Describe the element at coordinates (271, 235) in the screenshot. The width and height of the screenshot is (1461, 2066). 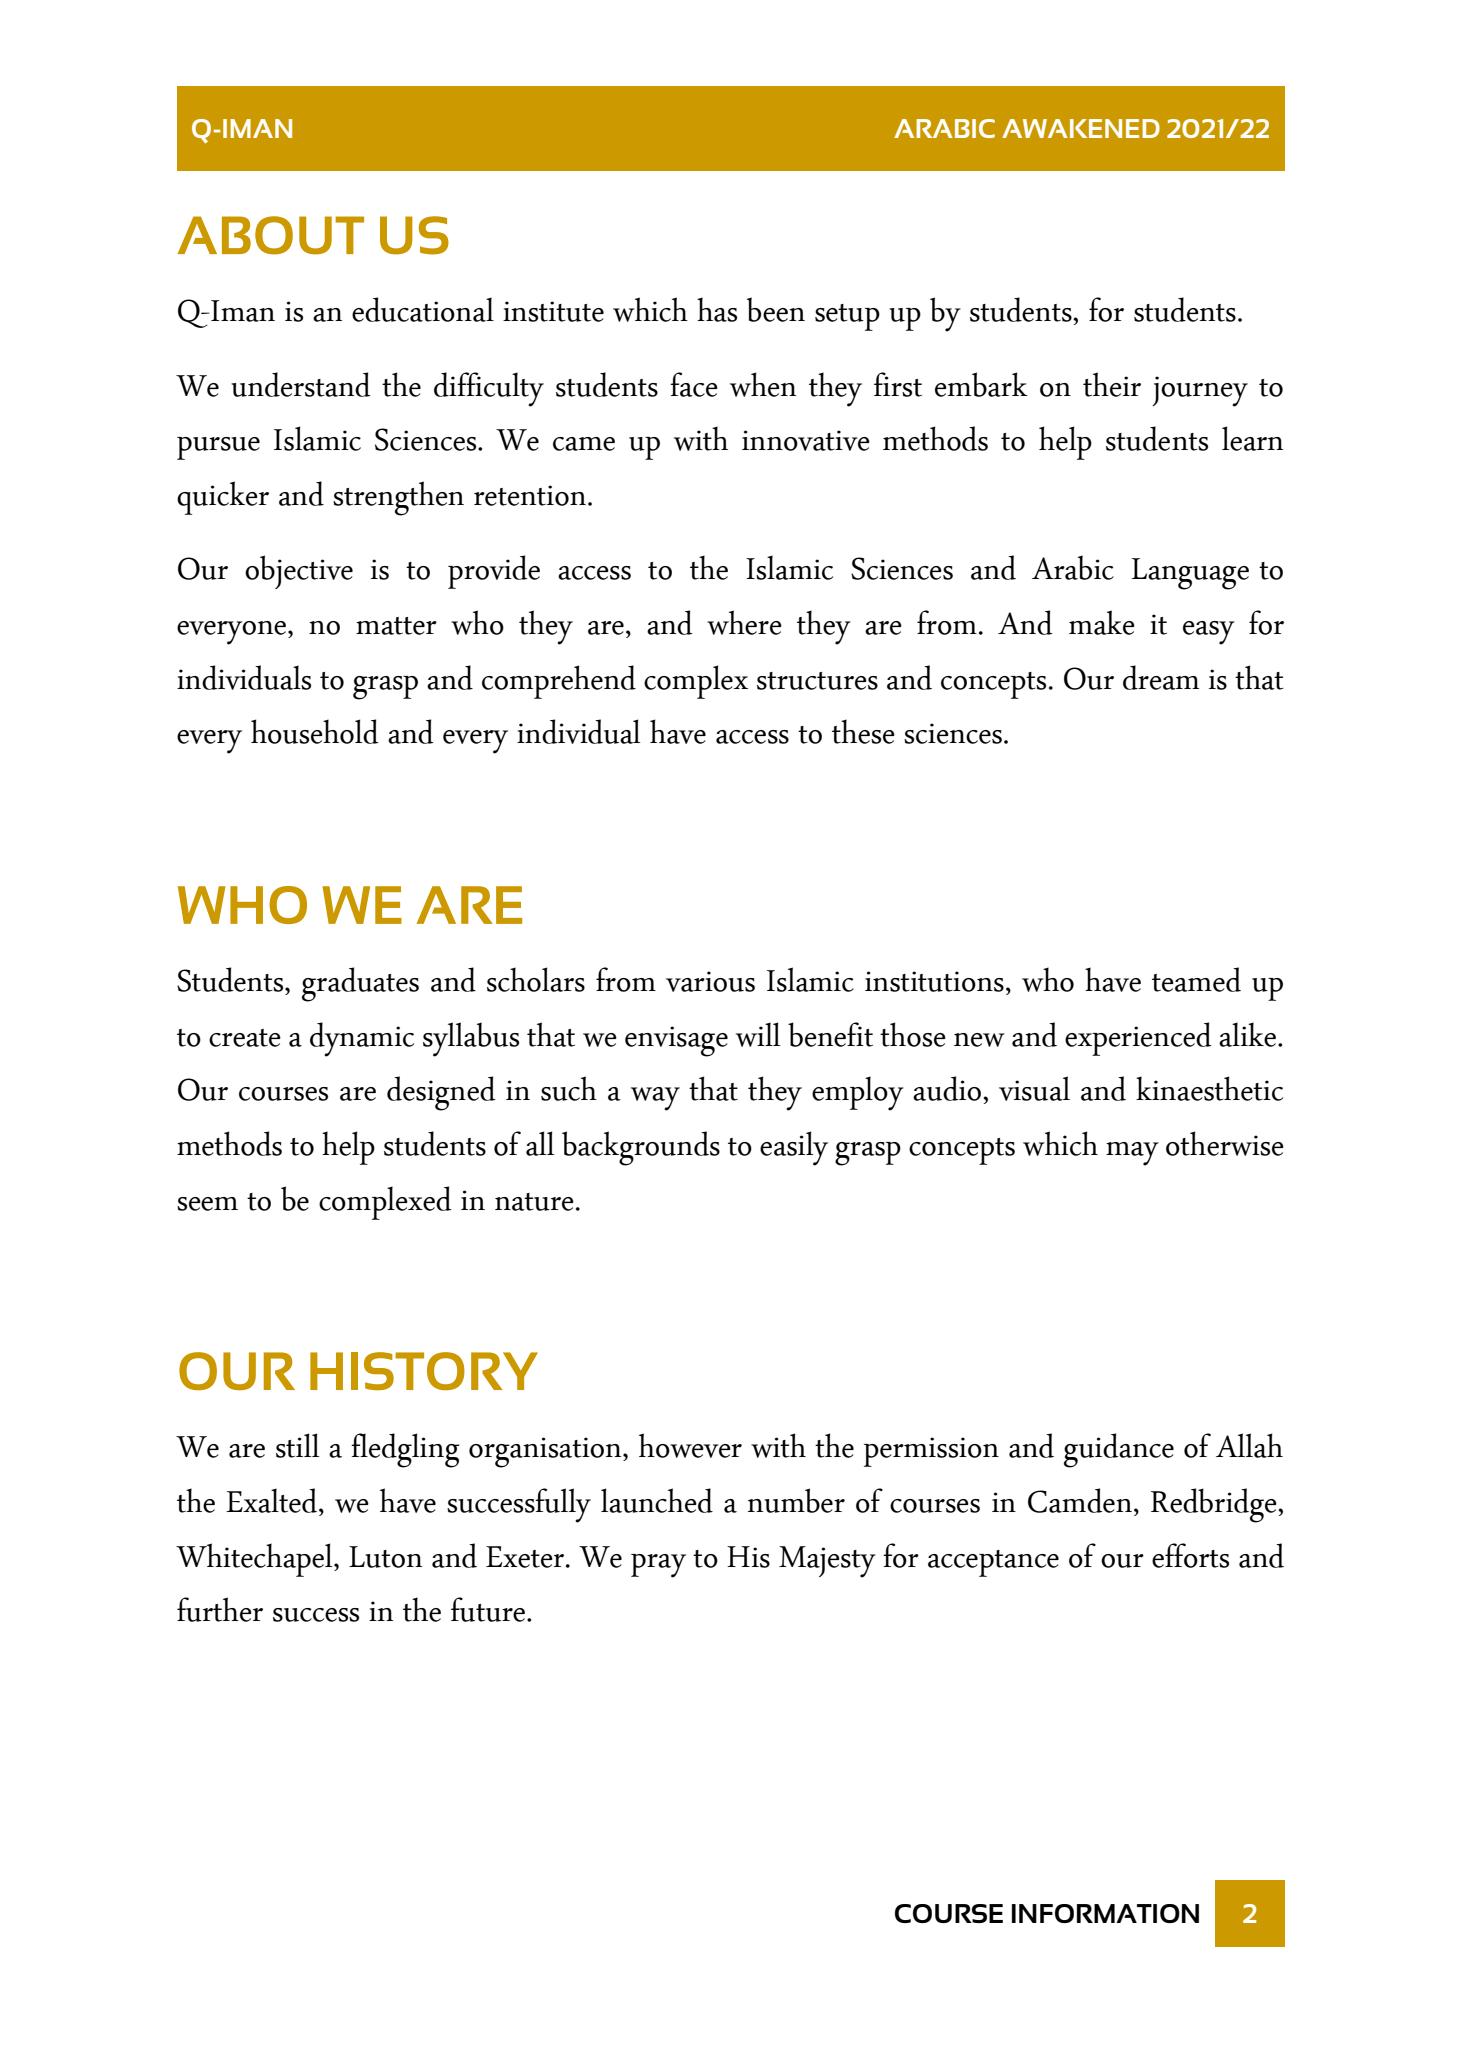
I see `ABOUT` at that location.
